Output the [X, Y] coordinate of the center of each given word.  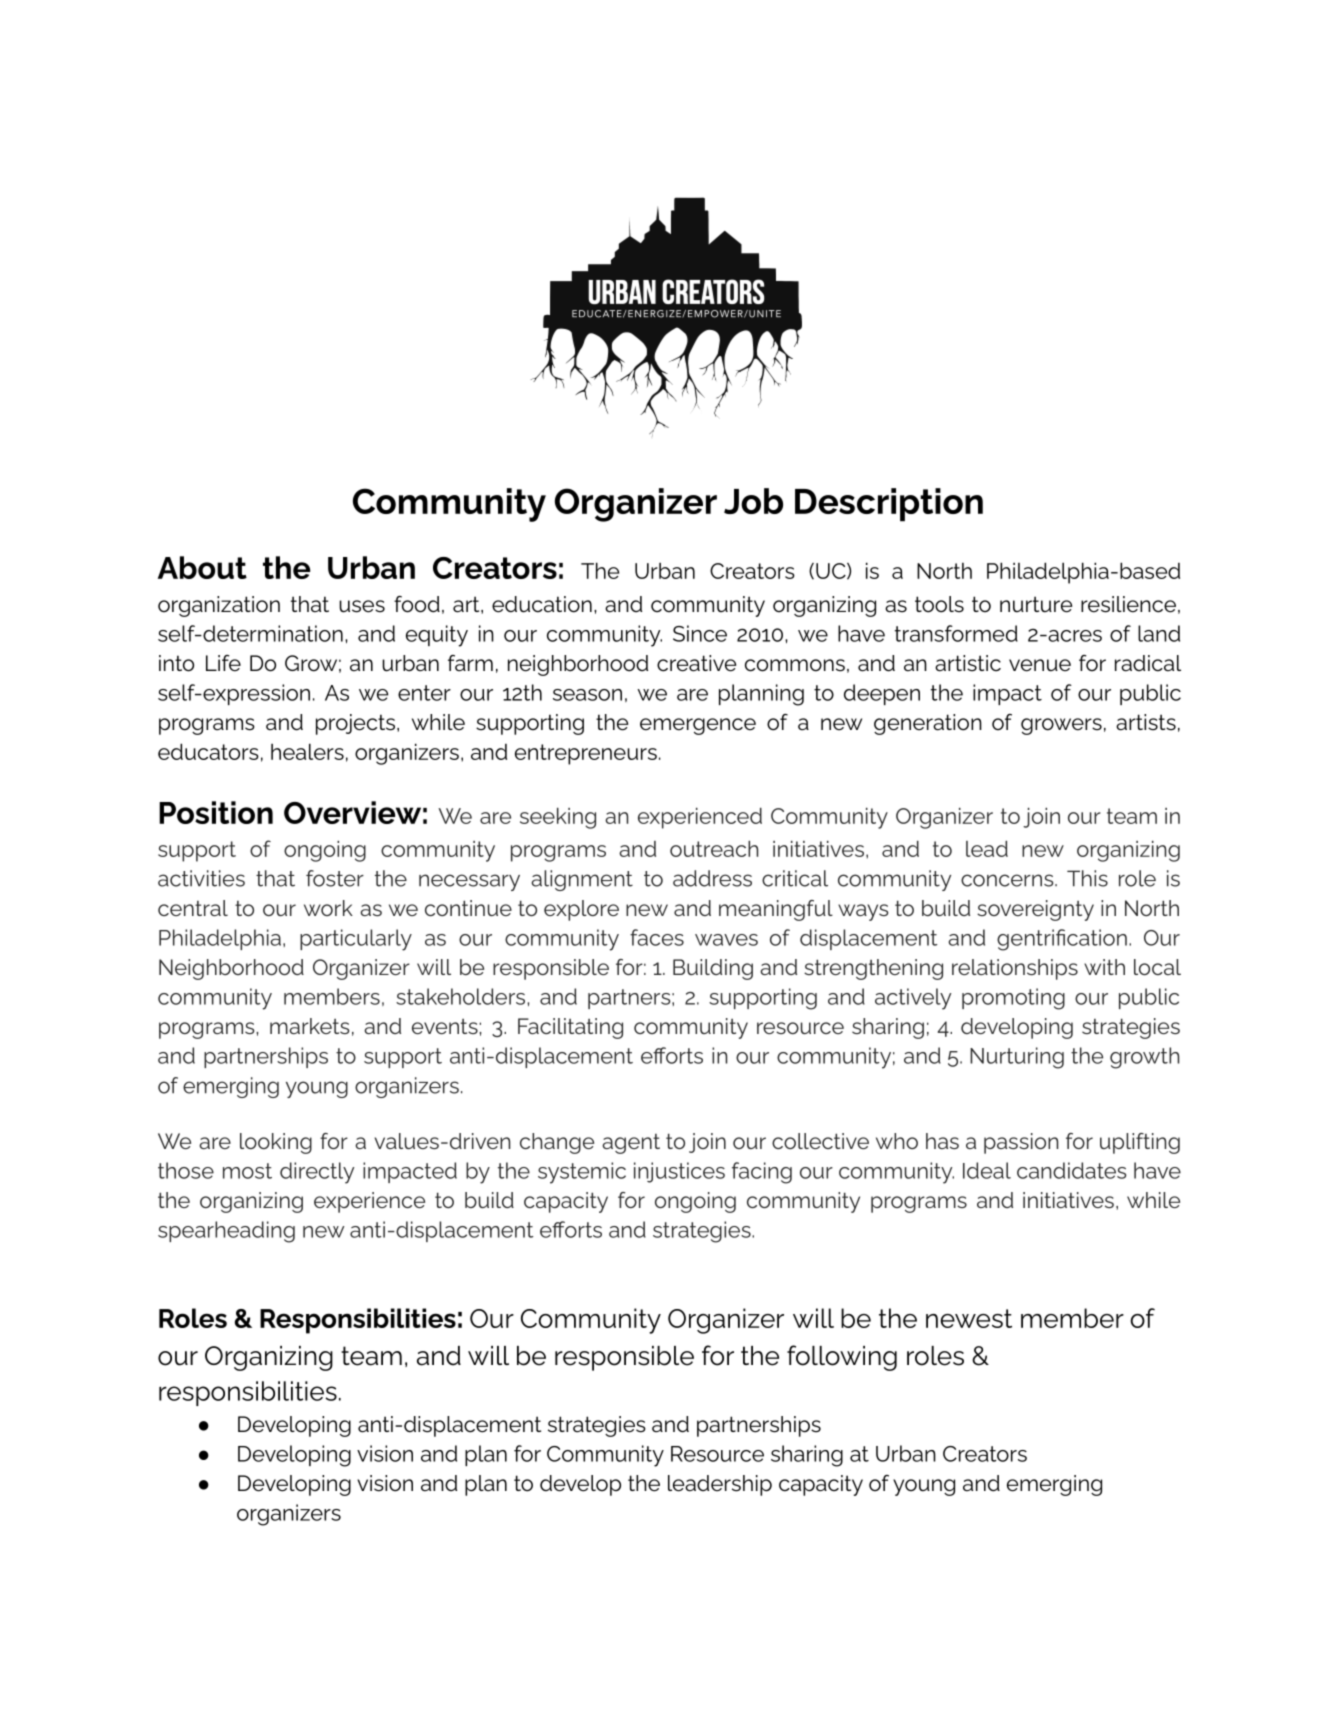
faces [657, 937]
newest [969, 1318]
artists [1146, 722]
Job [753, 501]
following [842, 1358]
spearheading [226, 1232]
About [202, 567]
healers [307, 751]
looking [276, 1143]
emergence [698, 726]
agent [631, 1144]
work [328, 908]
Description [889, 505]
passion [1021, 1143]
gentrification [1062, 940]
